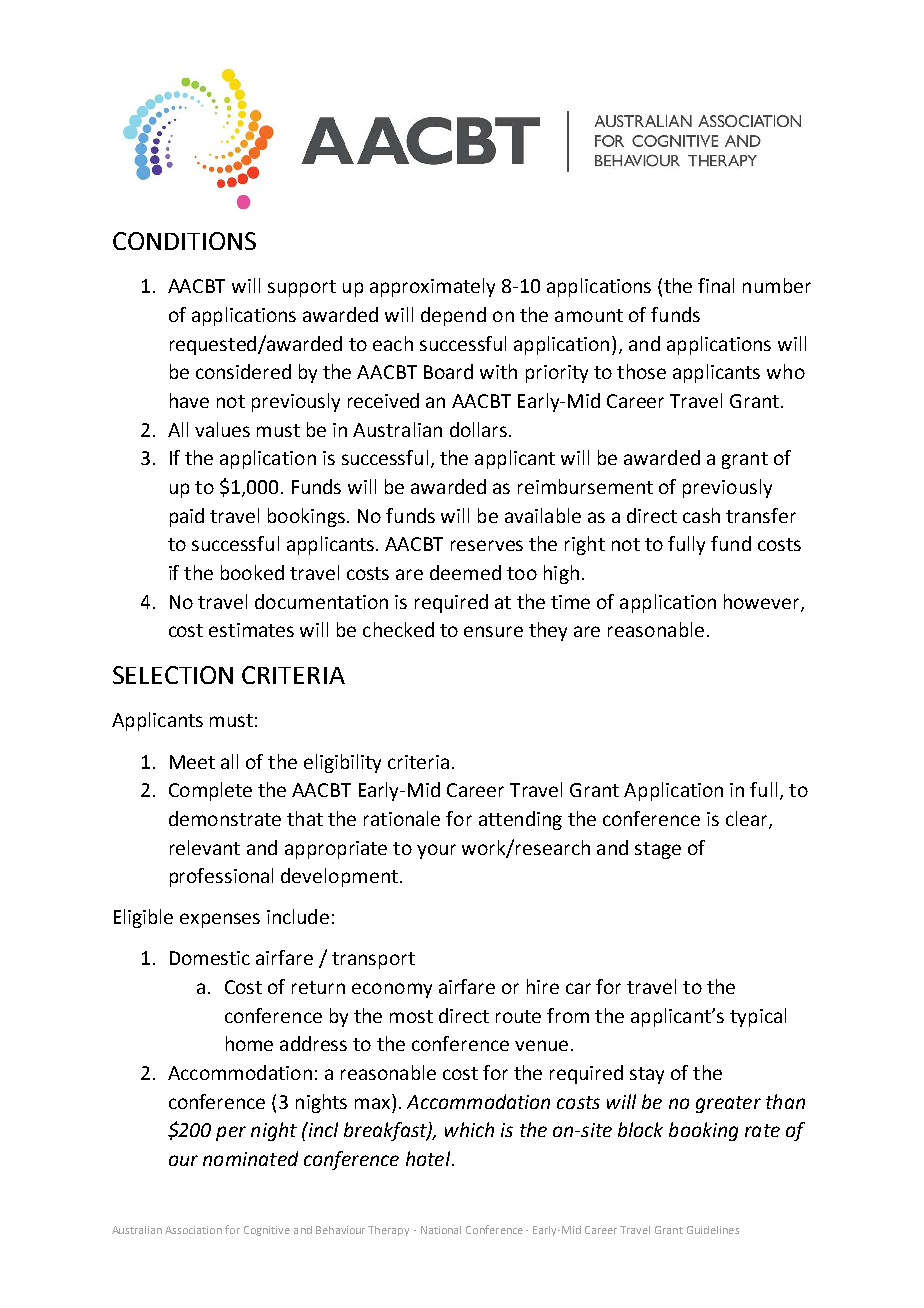 This screenshot has width=924, height=1308. Describe the element at coordinates (716, 285) in the screenshot. I see `final` at that location.
